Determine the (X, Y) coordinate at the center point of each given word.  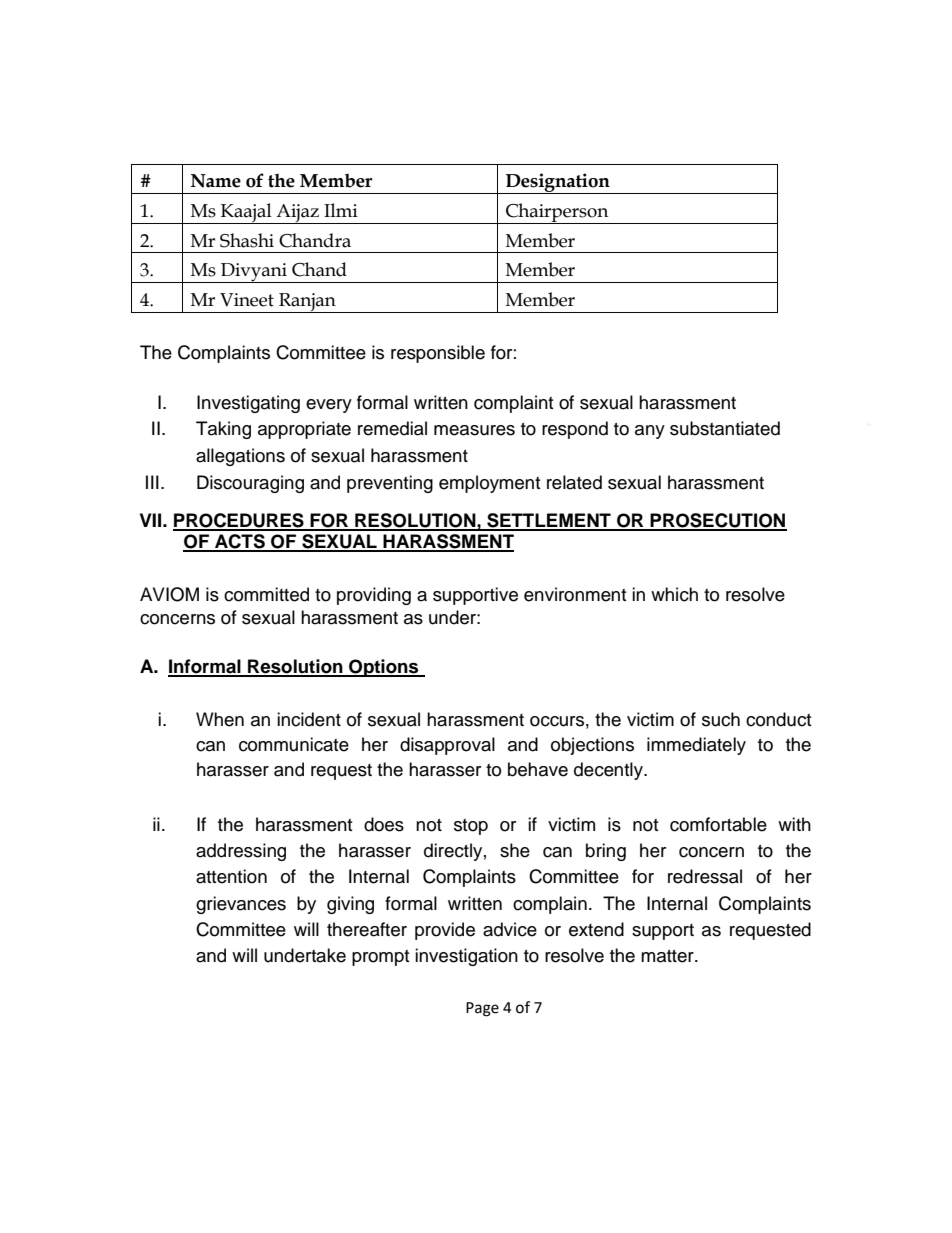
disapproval (447, 746)
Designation (558, 183)
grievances (241, 905)
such (721, 719)
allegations (240, 457)
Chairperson (557, 213)
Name (216, 181)
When (220, 719)
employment (489, 484)
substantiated (725, 428)
